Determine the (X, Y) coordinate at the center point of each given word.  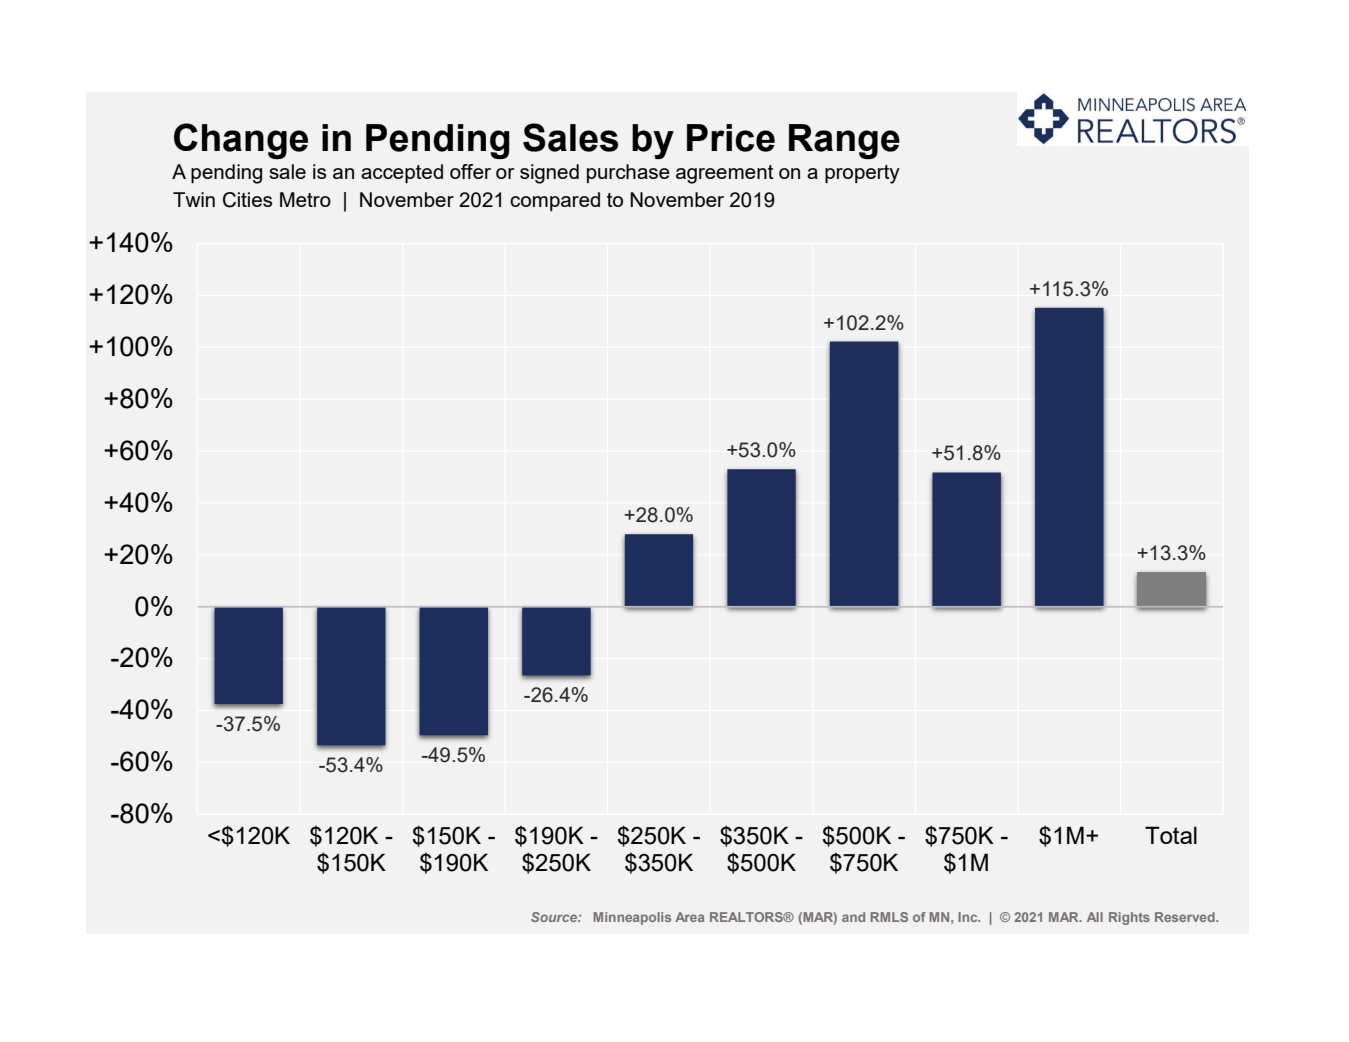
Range (844, 141)
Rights (1129, 918)
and (853, 917)
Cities (248, 200)
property (862, 174)
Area (689, 917)
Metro (305, 199)
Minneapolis (632, 918)
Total (1171, 835)
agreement (725, 174)
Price (731, 138)
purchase (628, 173)
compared (555, 201)
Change (241, 141)
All (1095, 917)
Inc (969, 917)
